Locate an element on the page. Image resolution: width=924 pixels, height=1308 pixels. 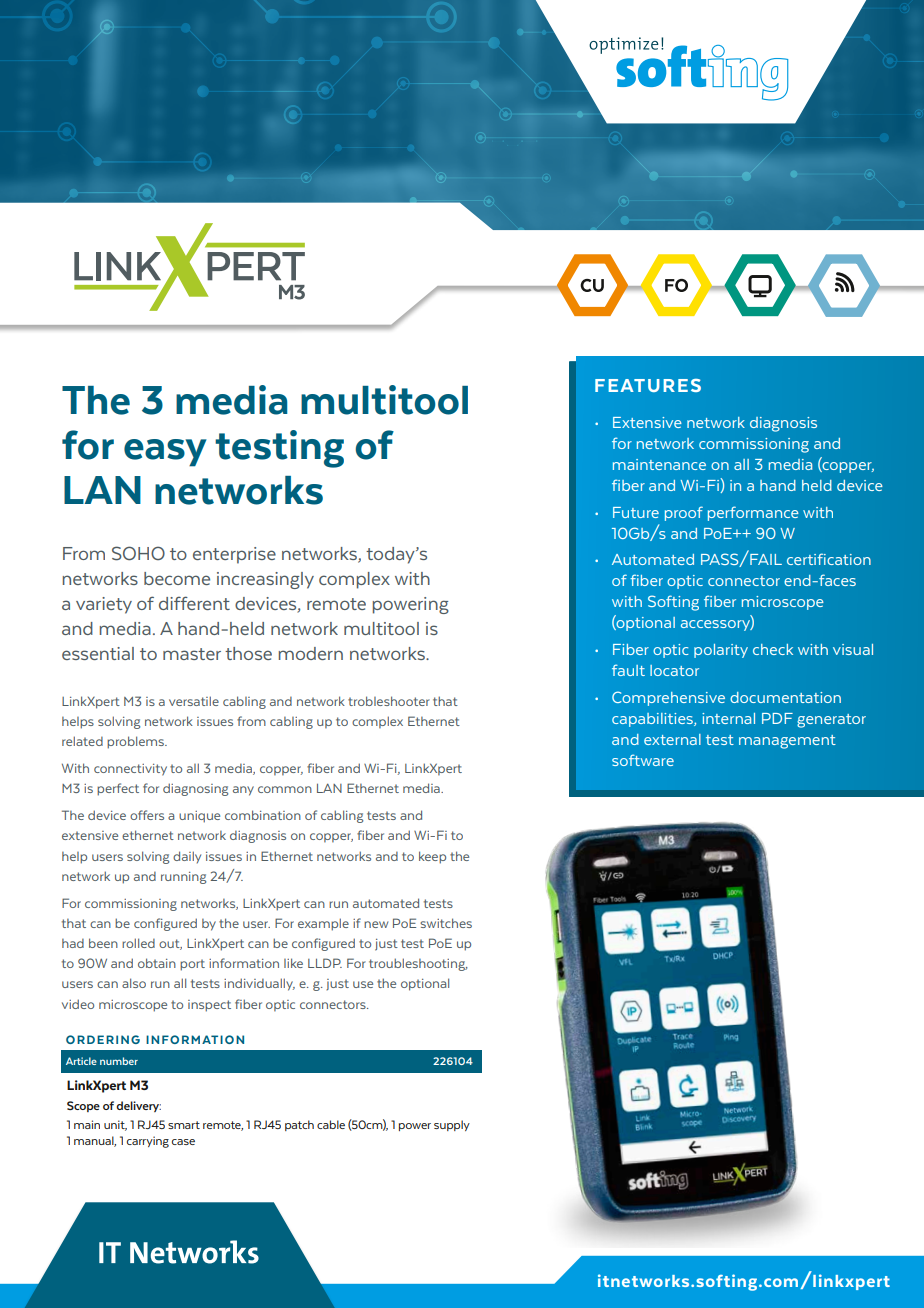
check is located at coordinates (773, 649).
